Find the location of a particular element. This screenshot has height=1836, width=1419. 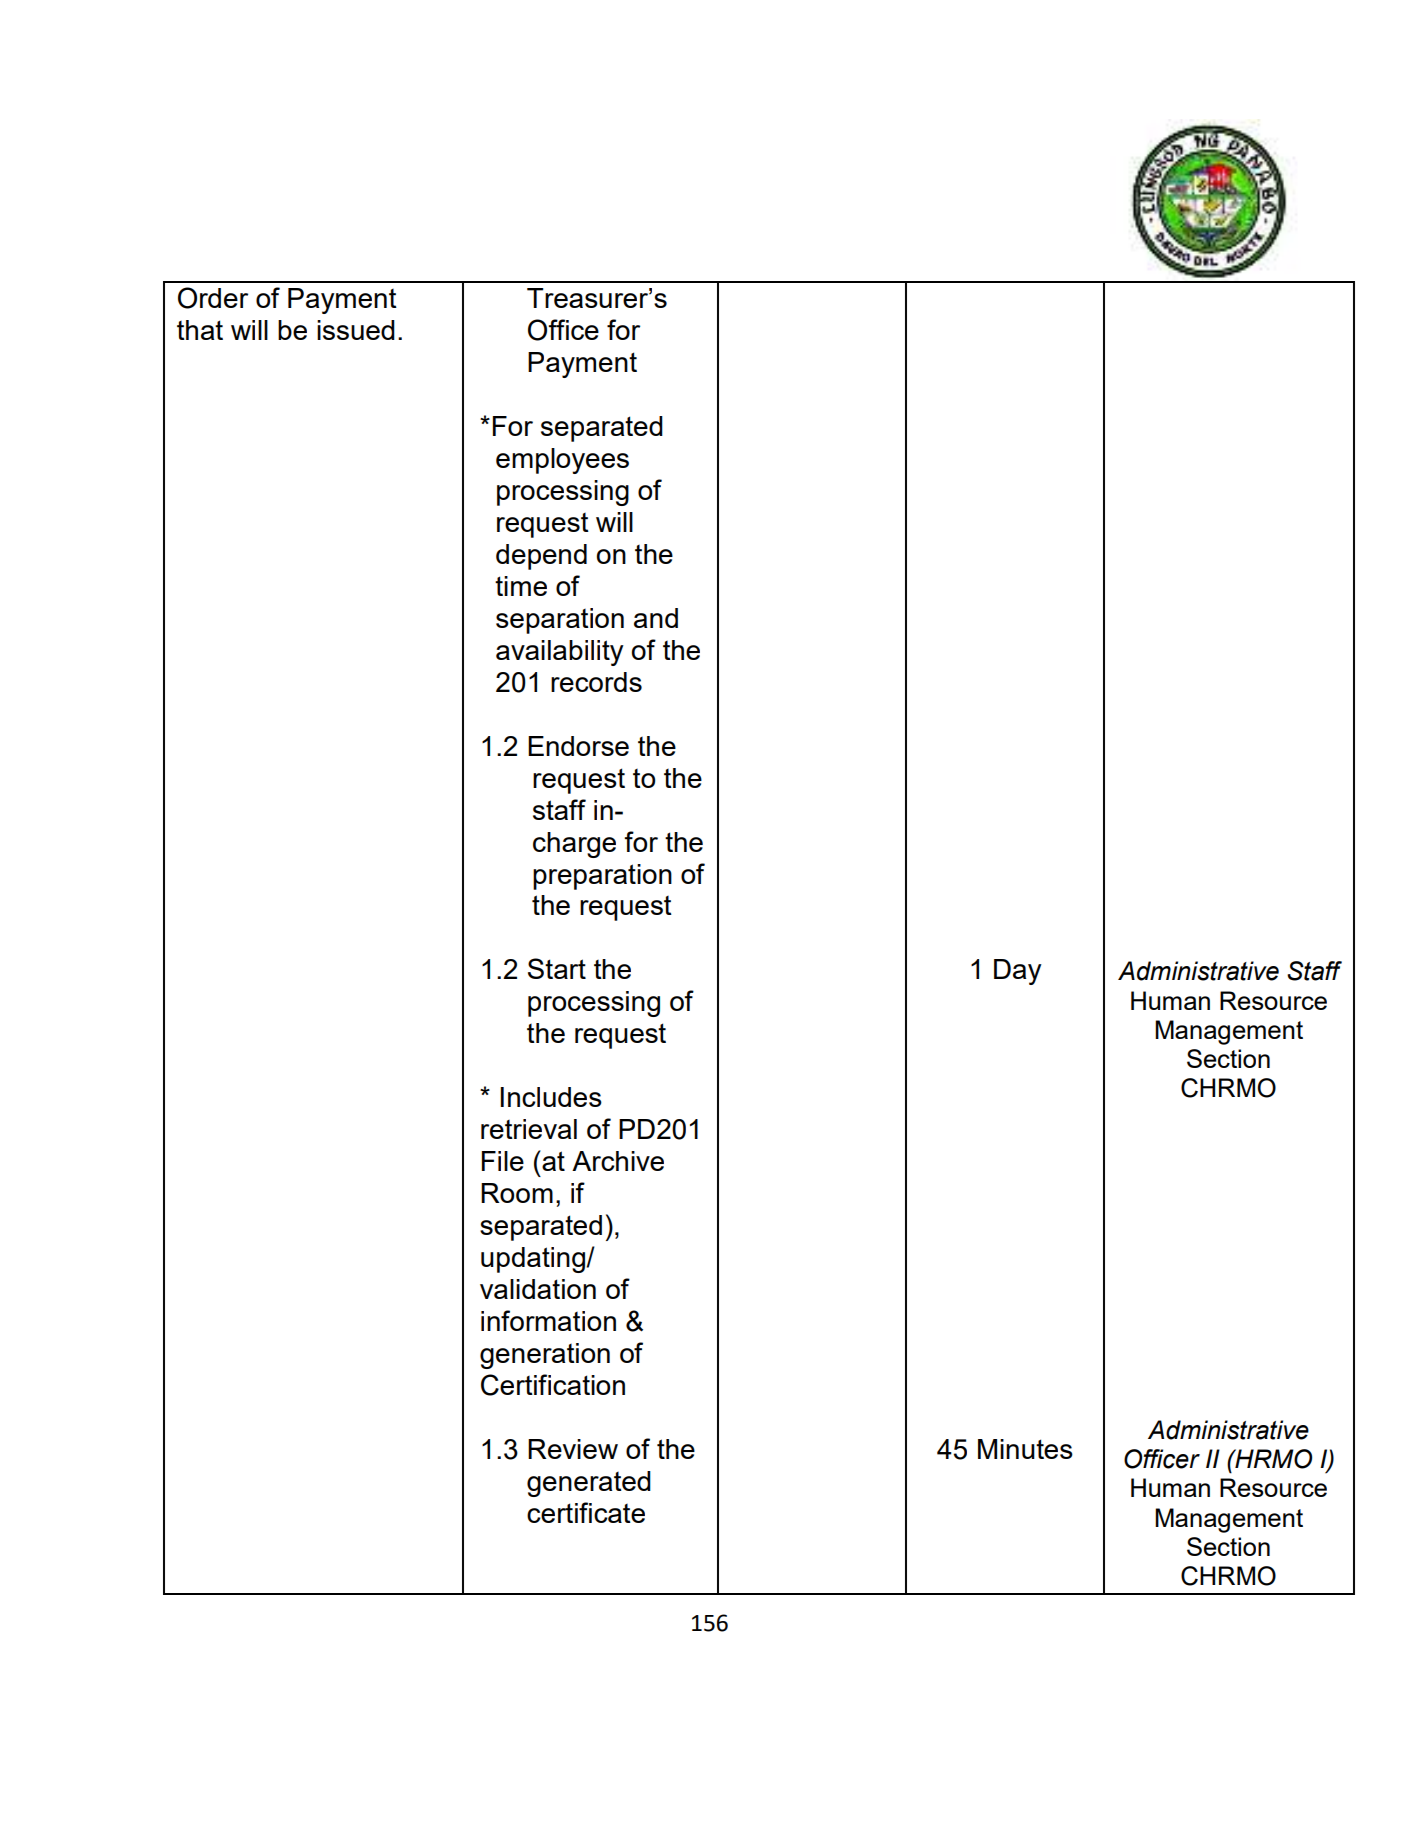

generated is located at coordinates (589, 1484).
